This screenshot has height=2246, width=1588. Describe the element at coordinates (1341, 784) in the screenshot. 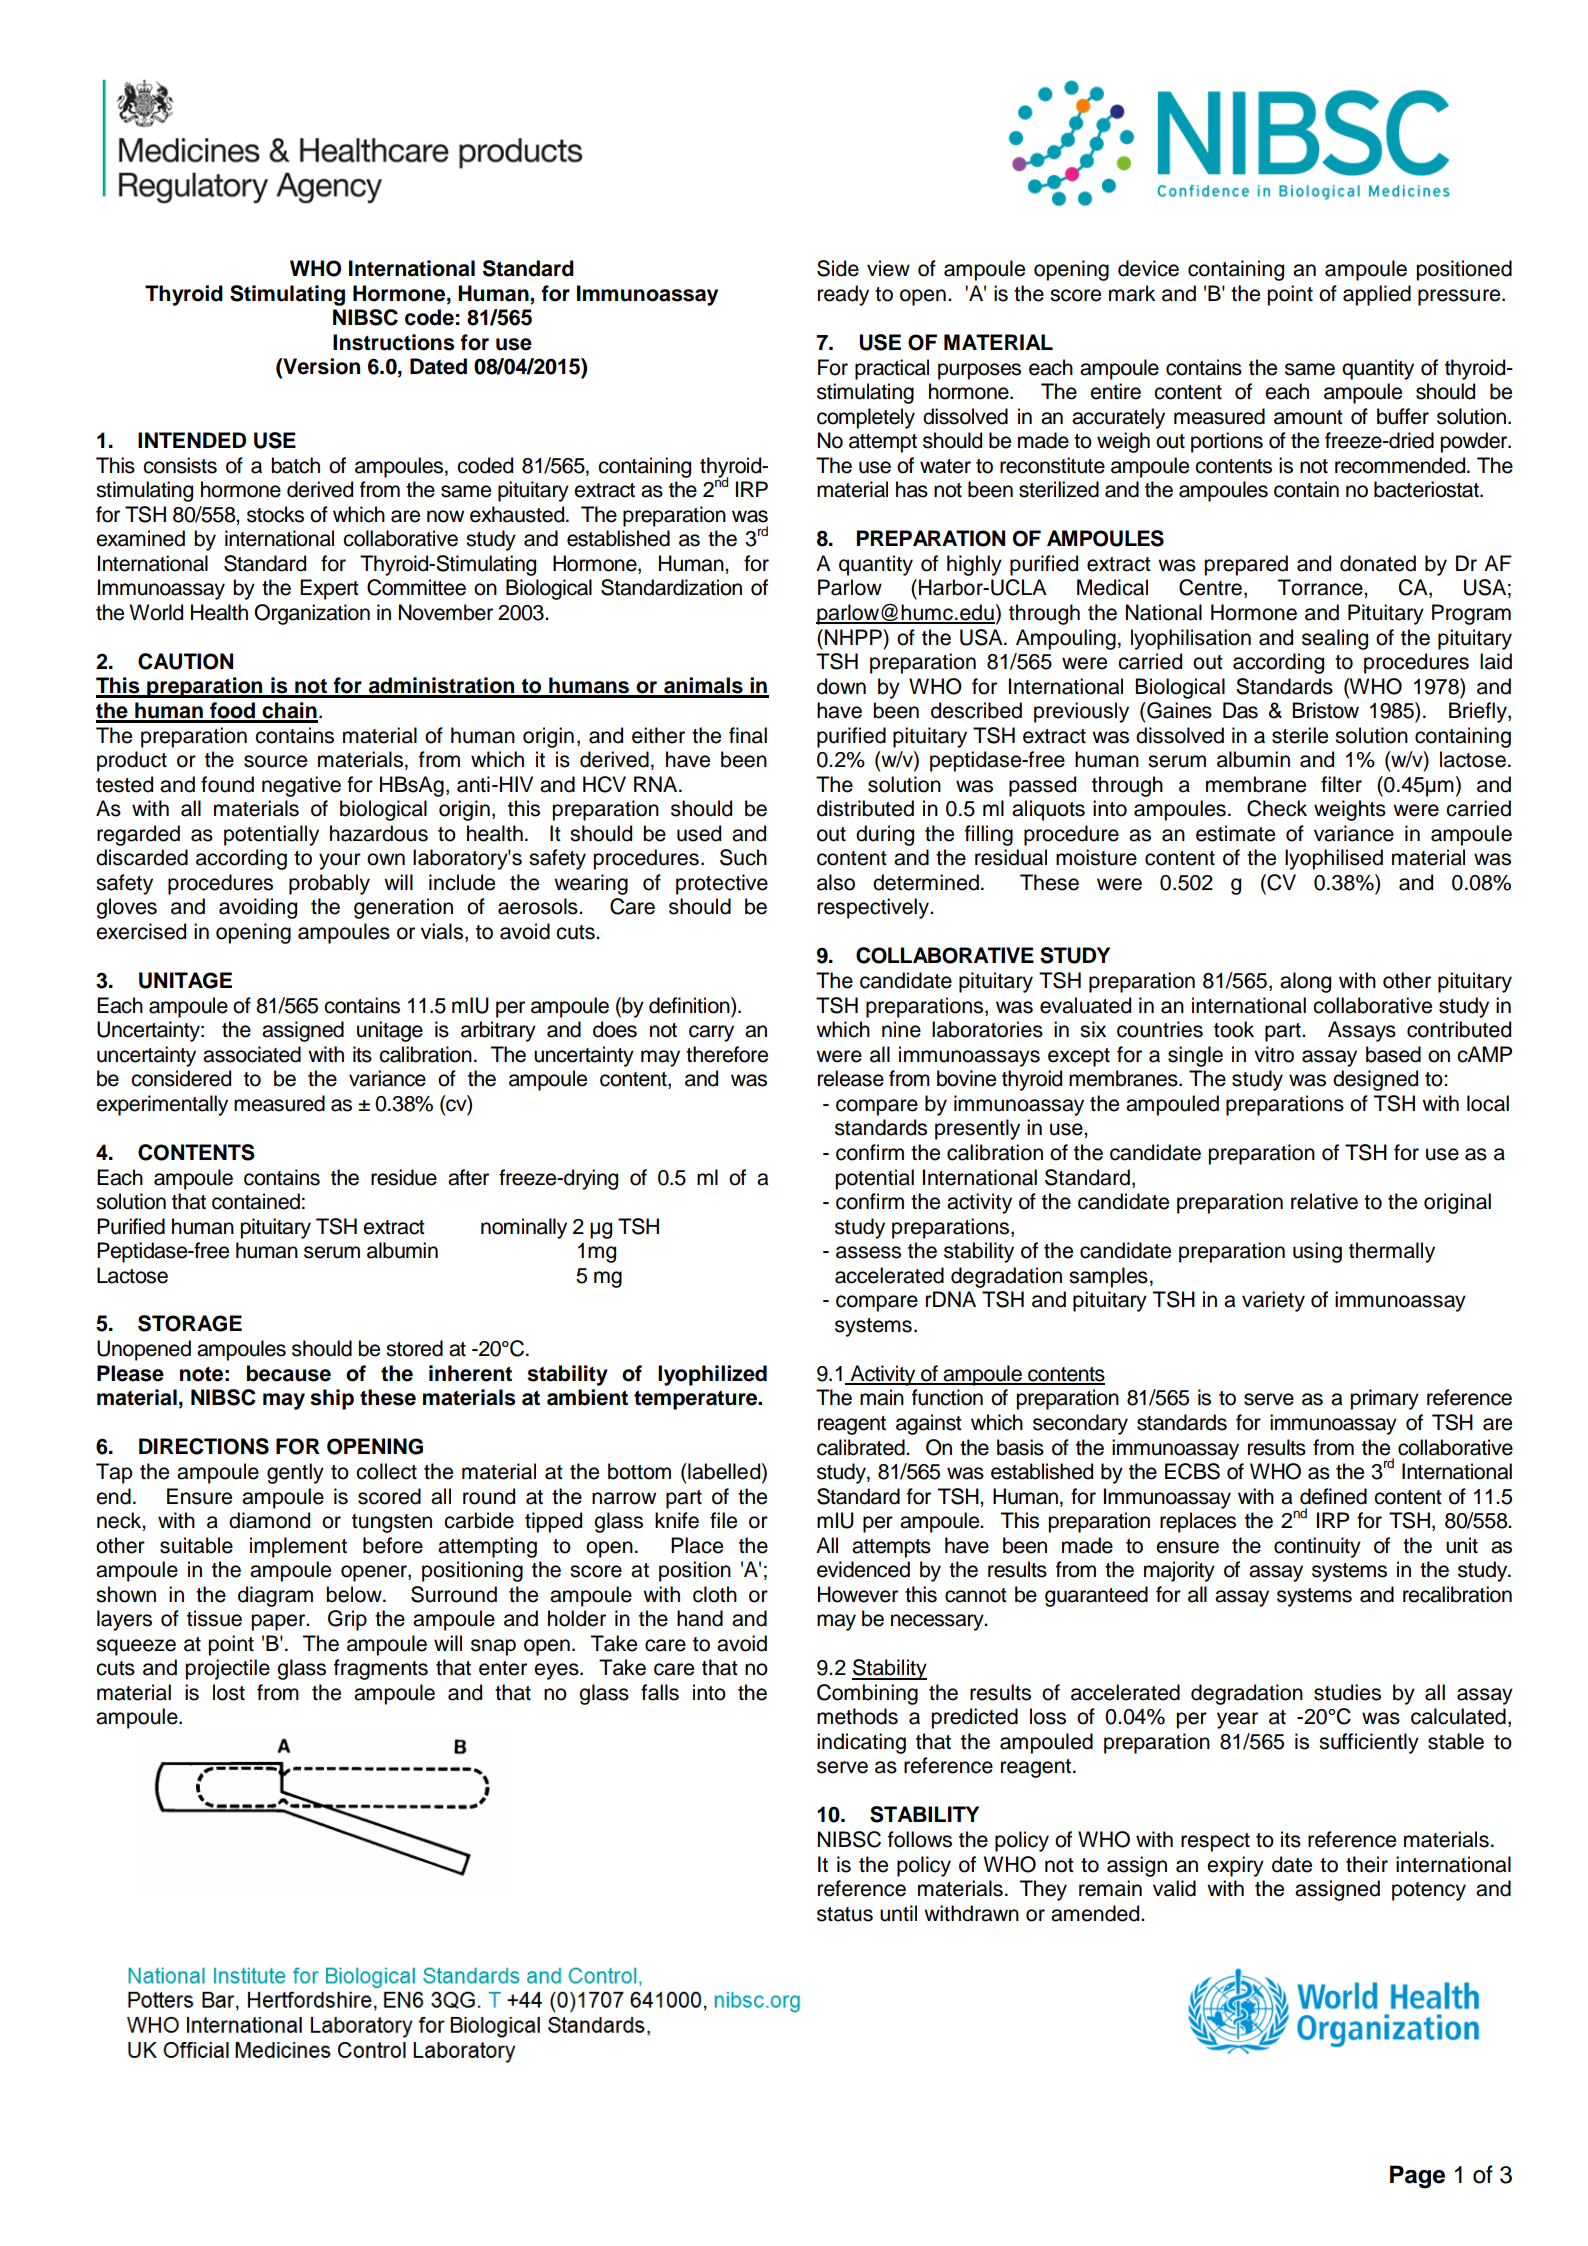

I see `filter` at that location.
